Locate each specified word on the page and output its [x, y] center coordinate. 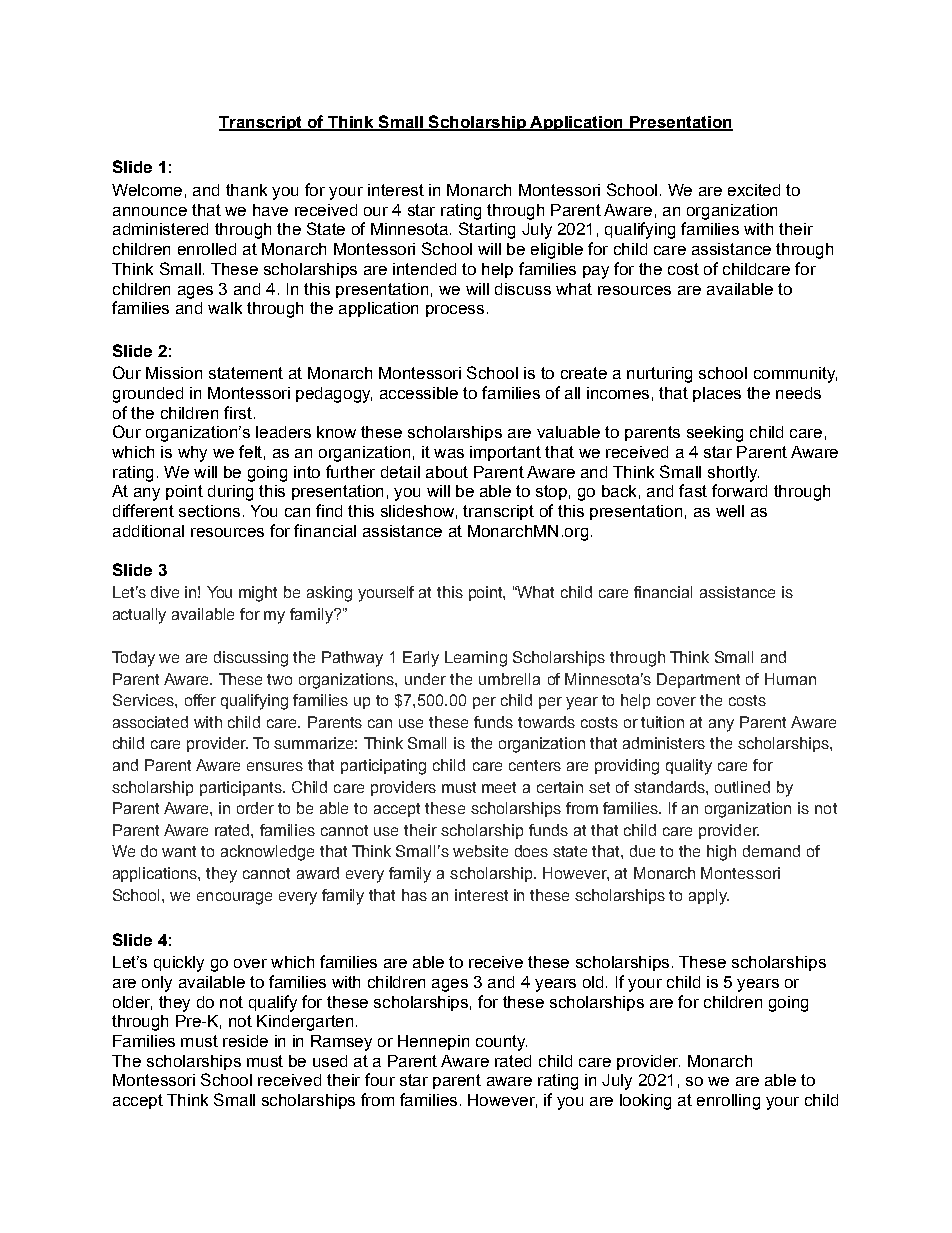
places [717, 394]
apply [709, 897]
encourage [234, 898]
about [447, 472]
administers [664, 743]
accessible [419, 393]
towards [546, 722]
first [238, 412]
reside [245, 1041]
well [730, 511]
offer [200, 700]
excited [754, 190]
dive [165, 592]
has [414, 895]
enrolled [207, 249]
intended [424, 269]
